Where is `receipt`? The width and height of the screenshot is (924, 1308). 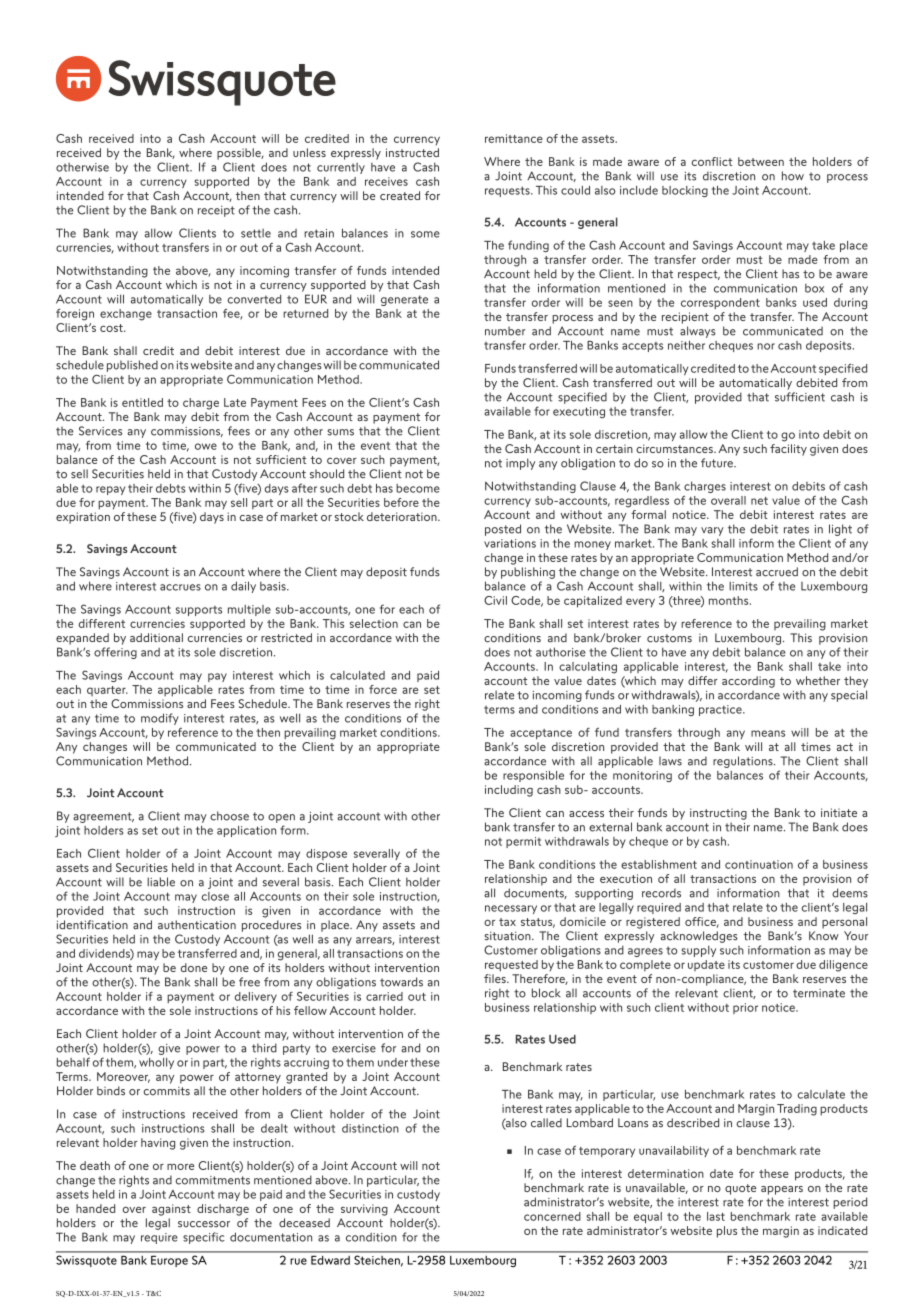 receipt is located at coordinates (216, 211).
